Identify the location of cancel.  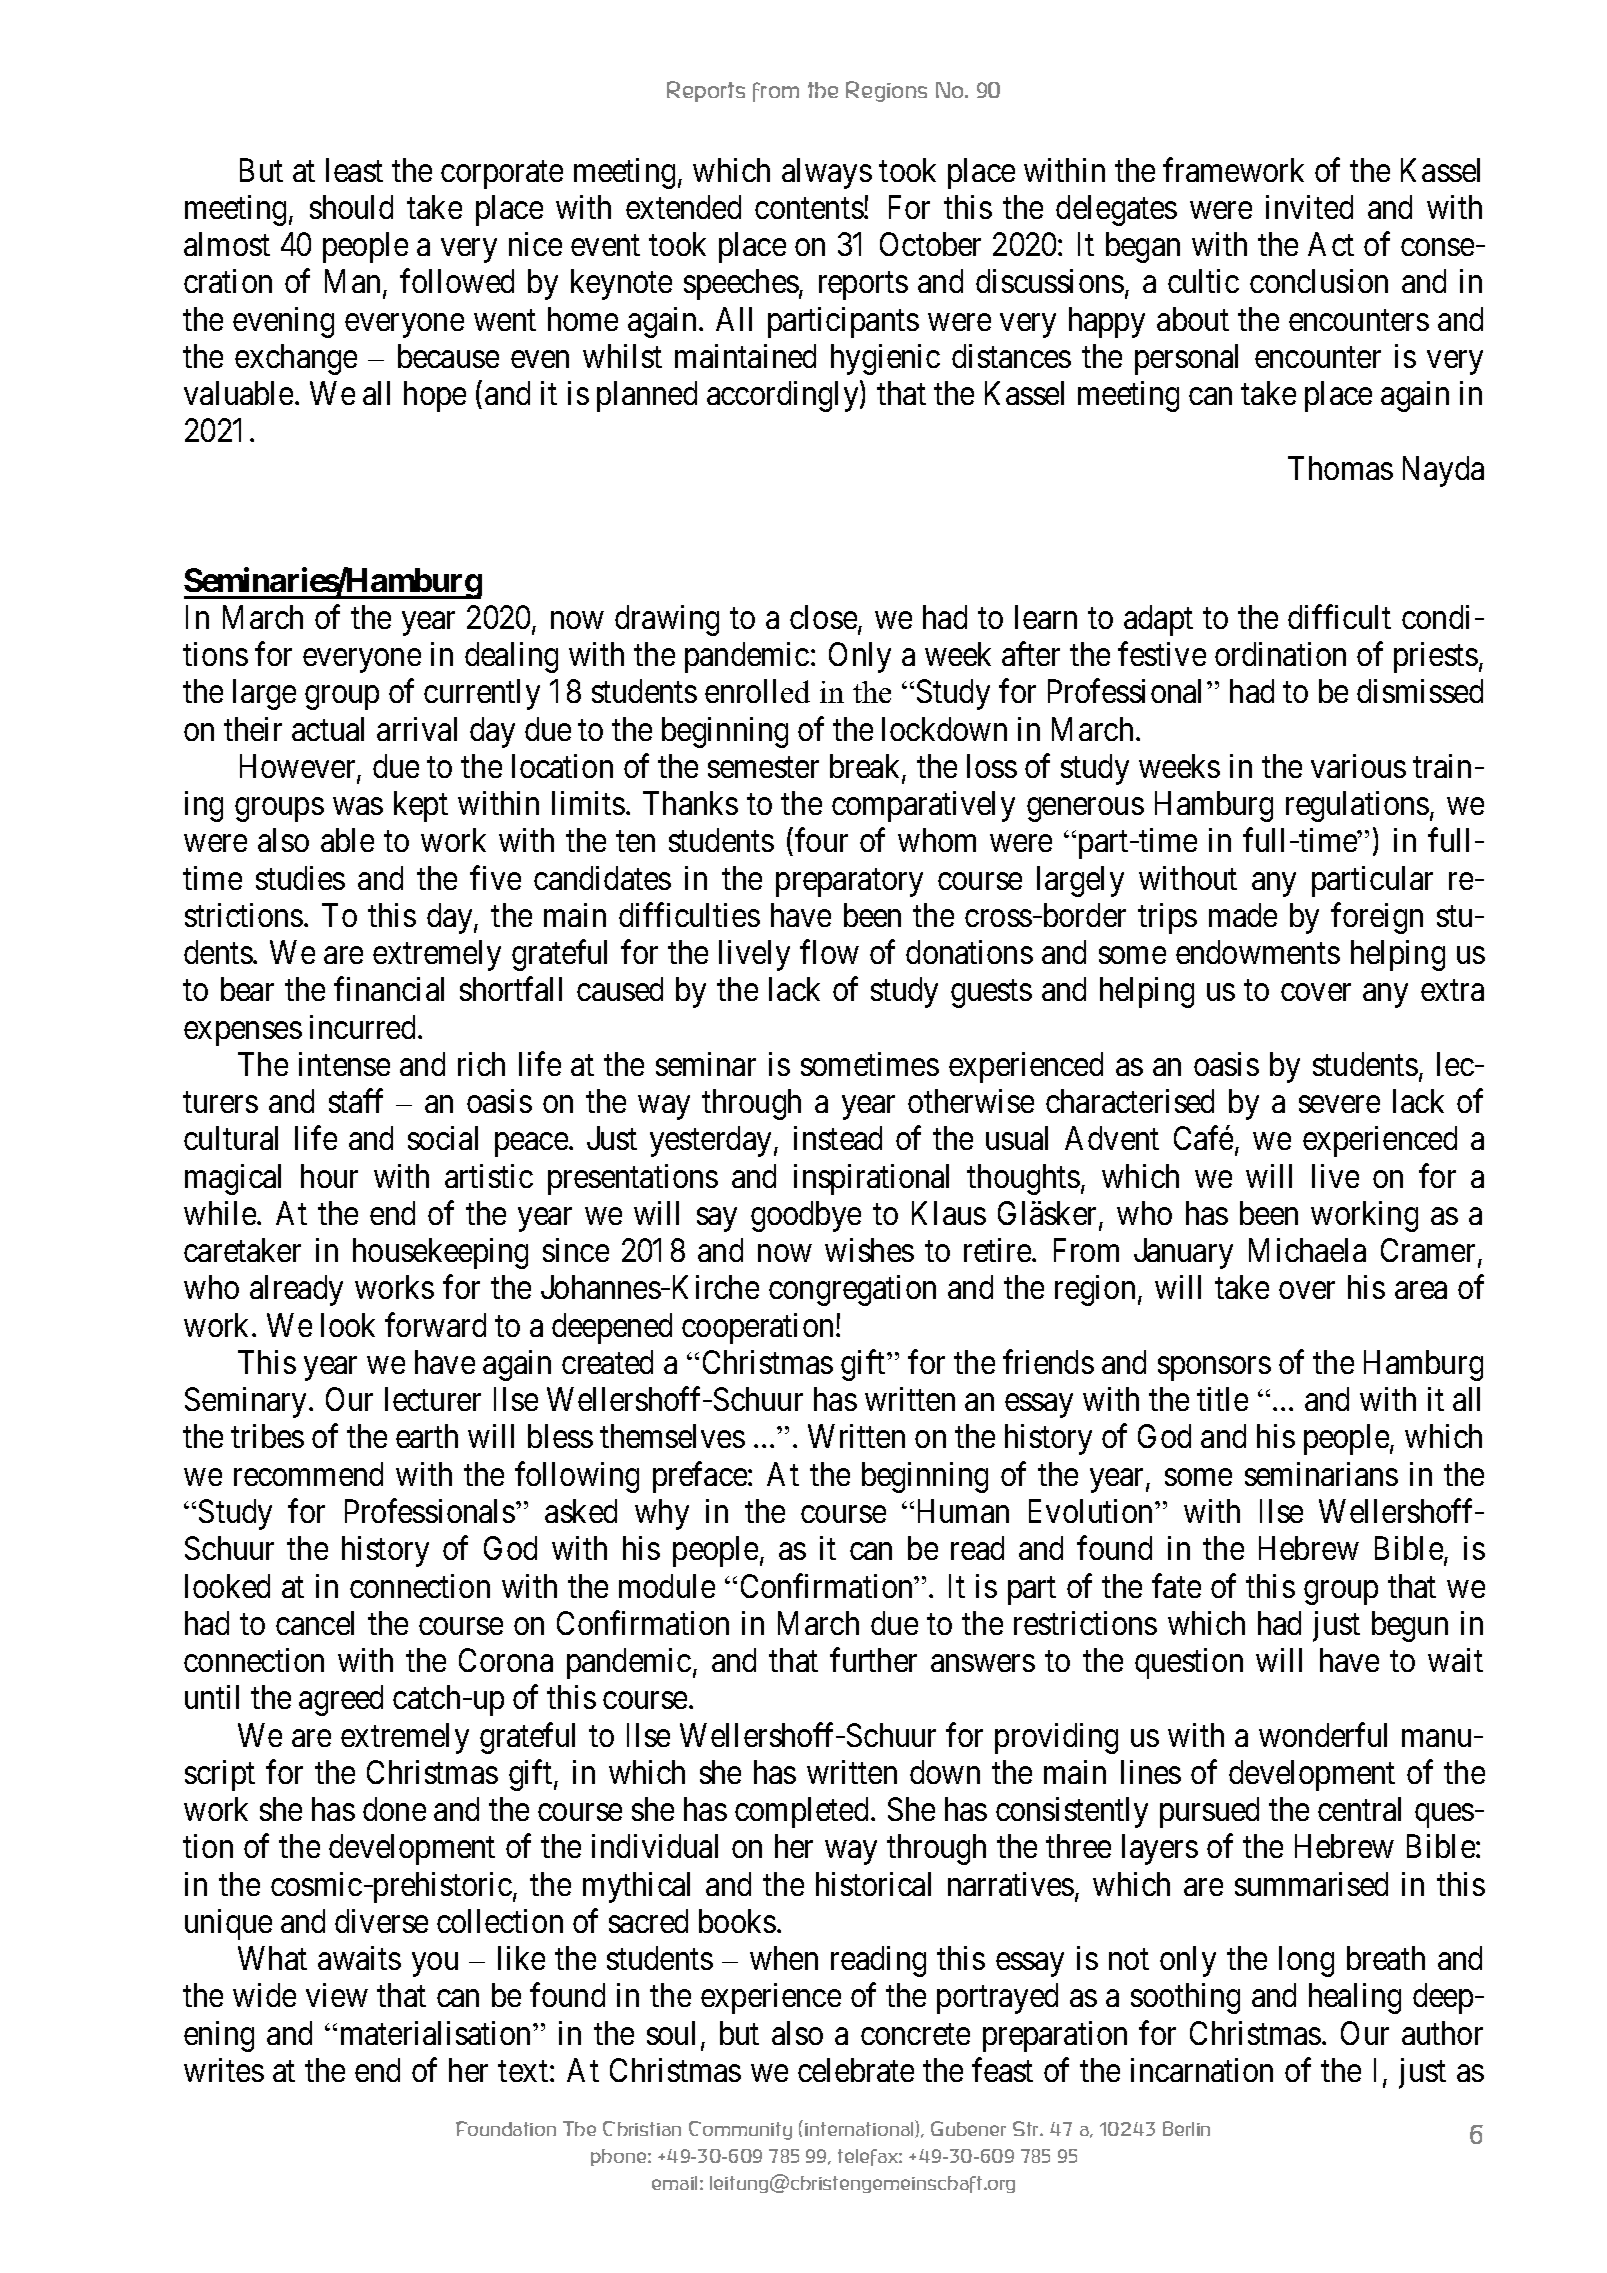
(315, 1623).
